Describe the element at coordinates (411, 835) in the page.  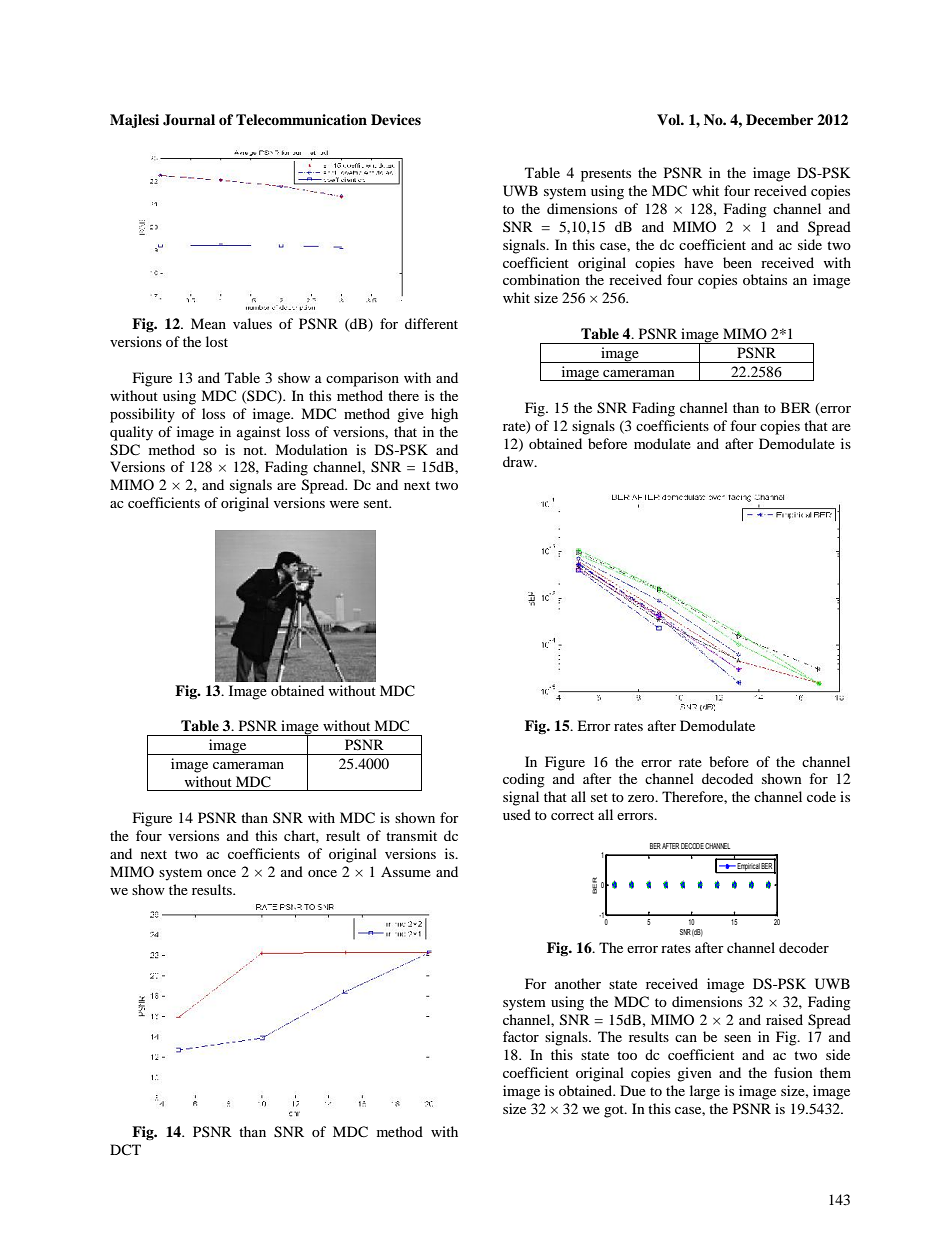
I see `transmit` at that location.
